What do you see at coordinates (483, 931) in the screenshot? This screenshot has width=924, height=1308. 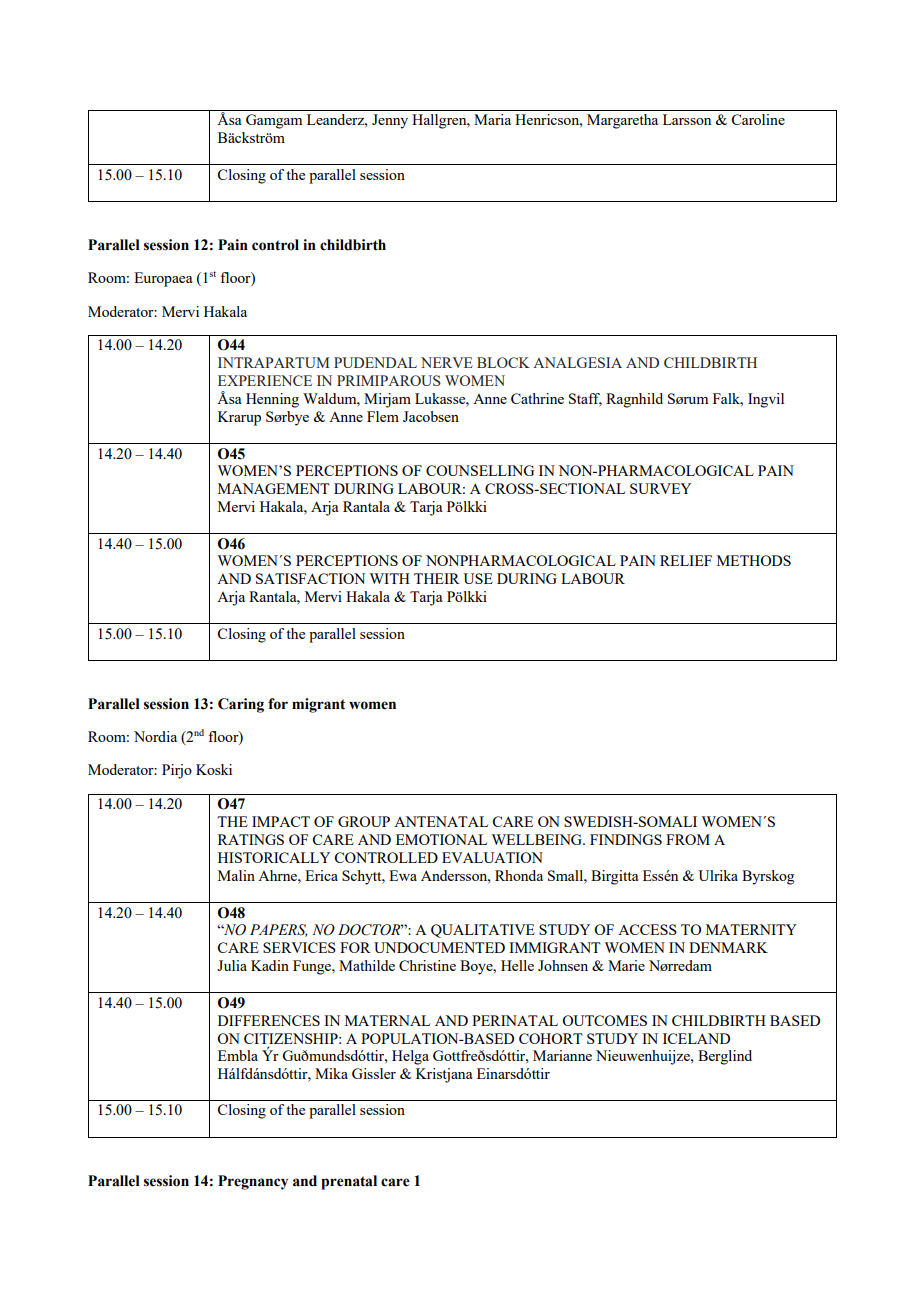 I see `QUALITATIVE` at bounding box center [483, 931].
